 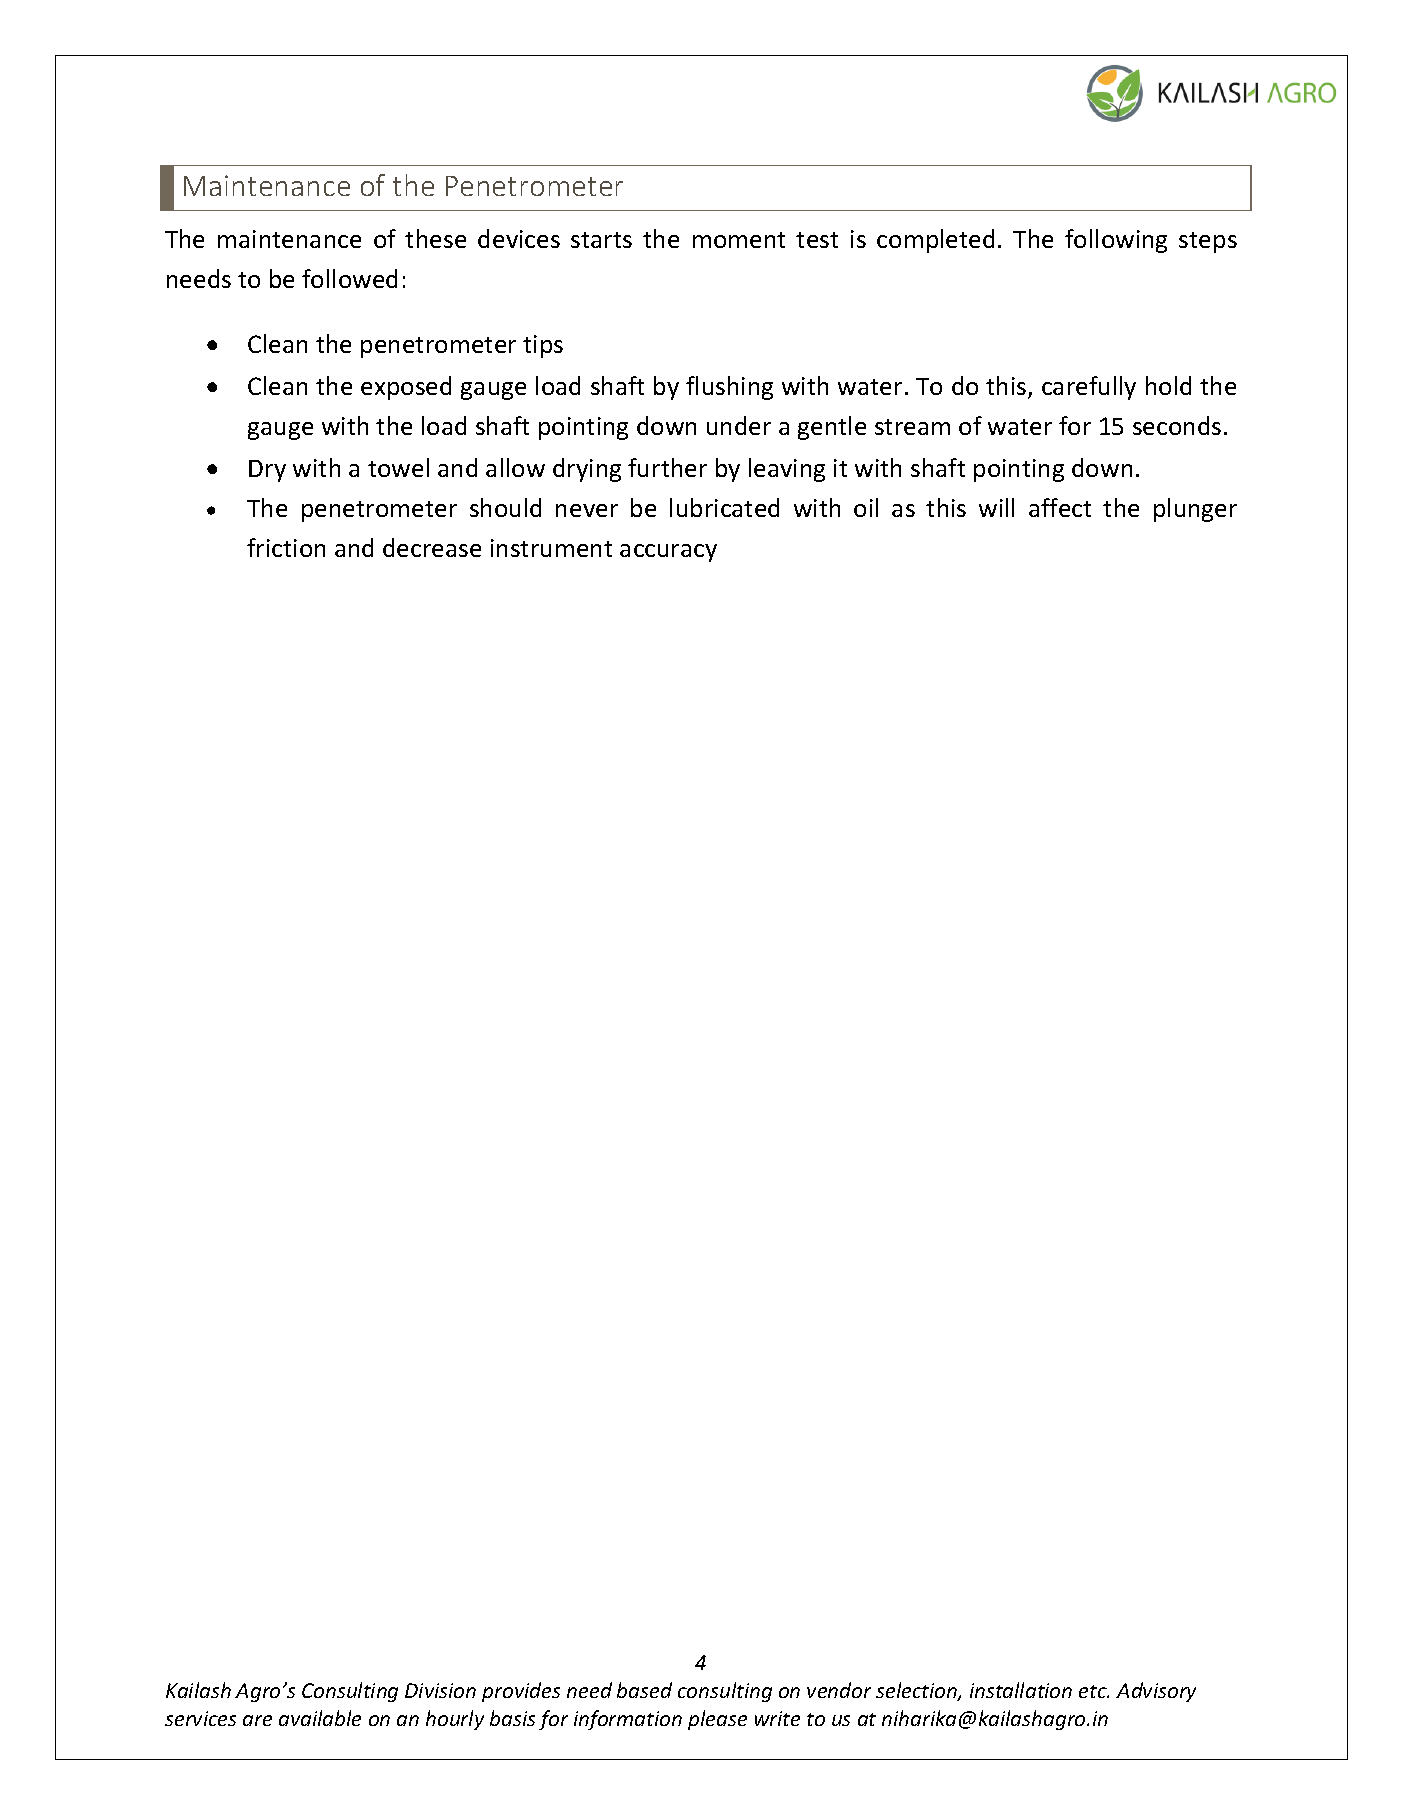 I want to click on affect, so click(x=1060, y=507).
